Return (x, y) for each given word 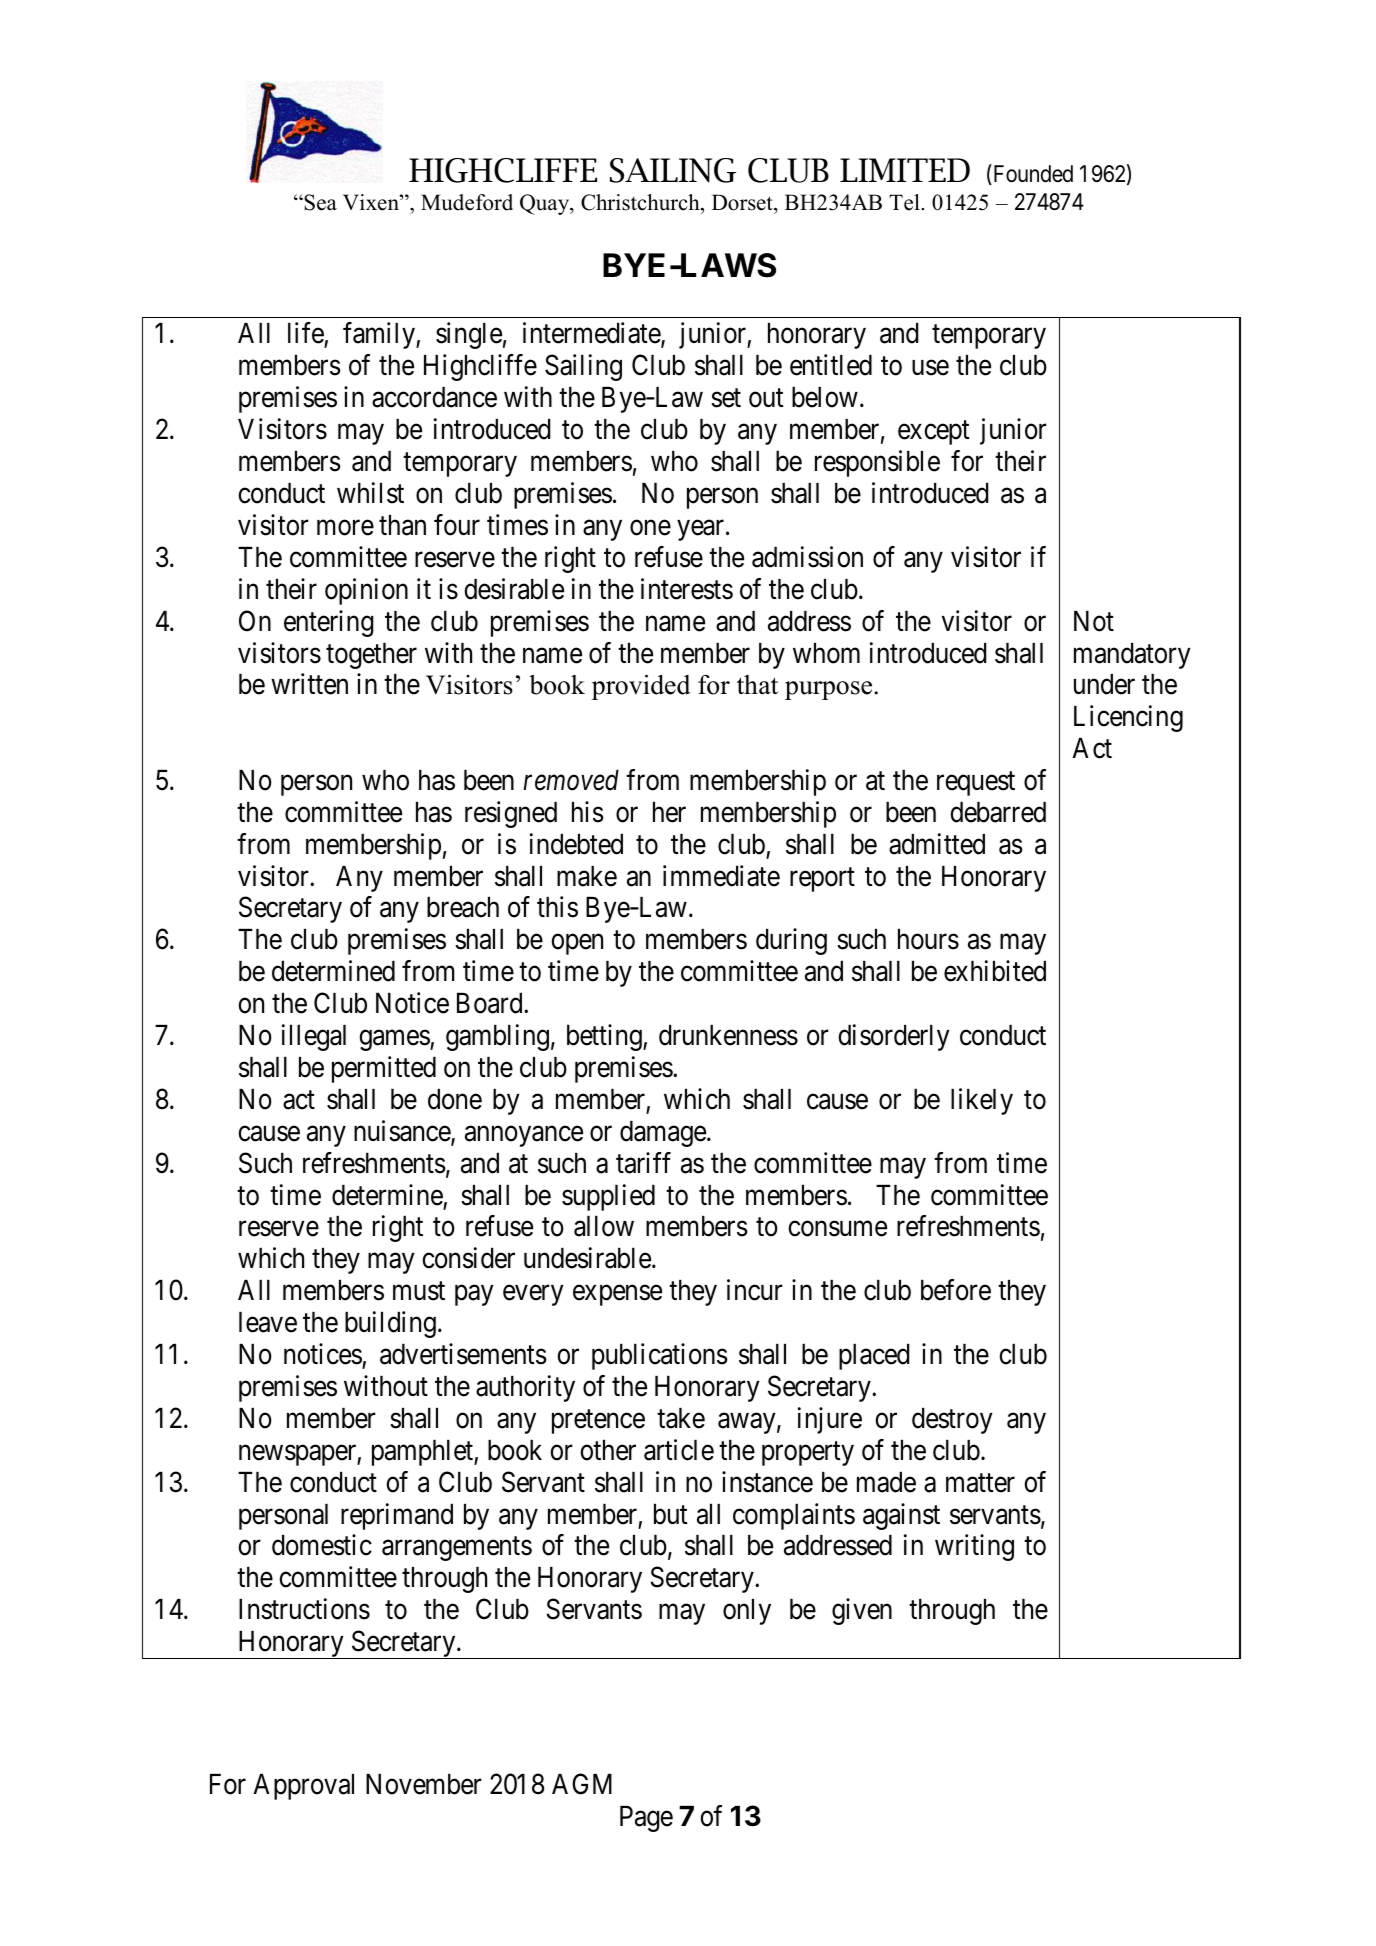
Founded (1032, 174)
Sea (319, 202)
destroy (952, 1421)
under (1104, 684)
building (390, 1324)
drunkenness (728, 1035)
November (424, 1784)
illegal (314, 1037)
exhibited (995, 971)
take (681, 1418)
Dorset (743, 204)
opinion (366, 591)
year (702, 530)
